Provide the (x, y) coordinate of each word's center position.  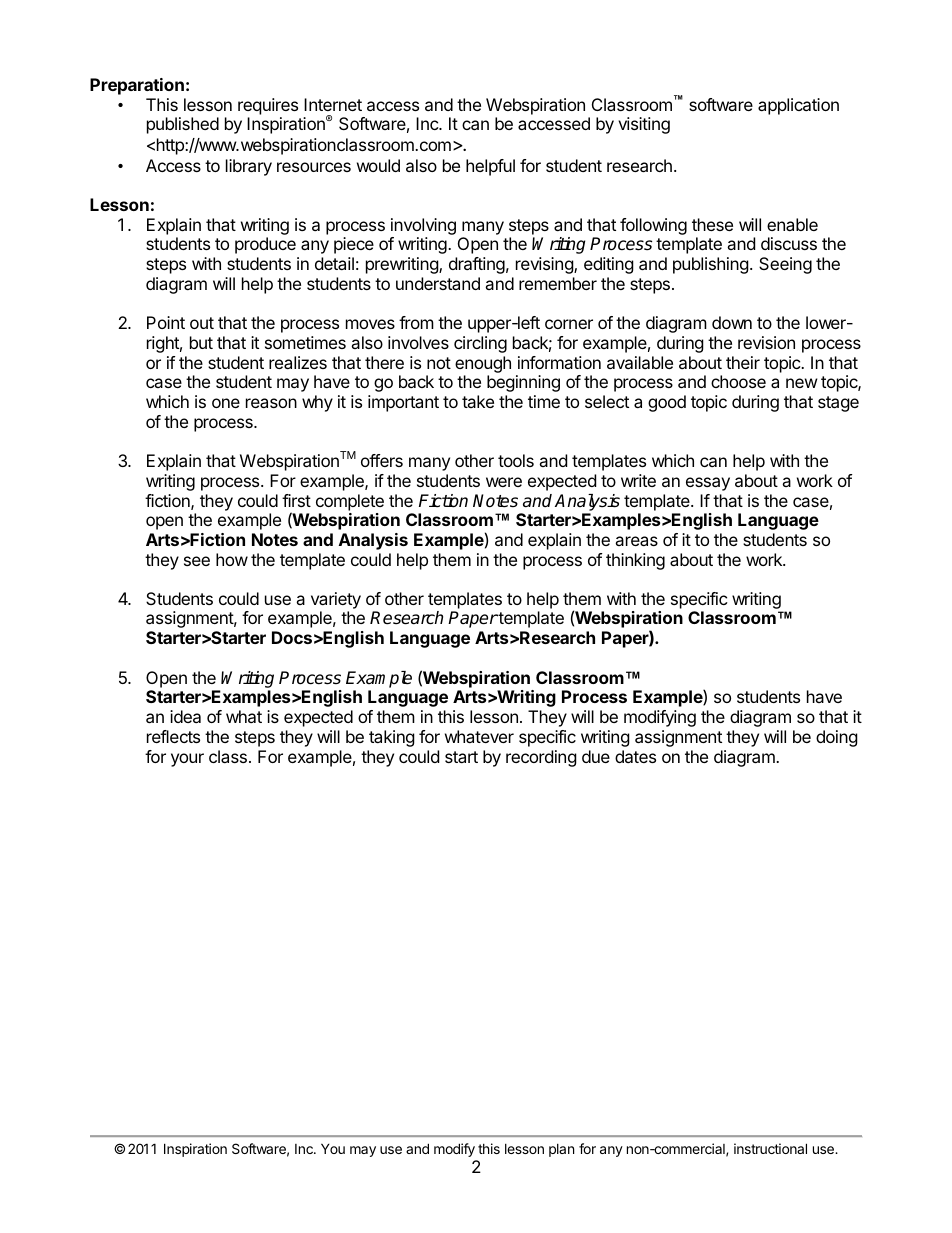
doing (837, 738)
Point (166, 322)
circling (480, 344)
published (183, 125)
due (596, 756)
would (378, 165)
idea (185, 716)
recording (541, 758)
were (504, 482)
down (732, 322)
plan (561, 1150)
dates (635, 756)
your (187, 760)
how (232, 559)
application (798, 106)
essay (708, 484)
